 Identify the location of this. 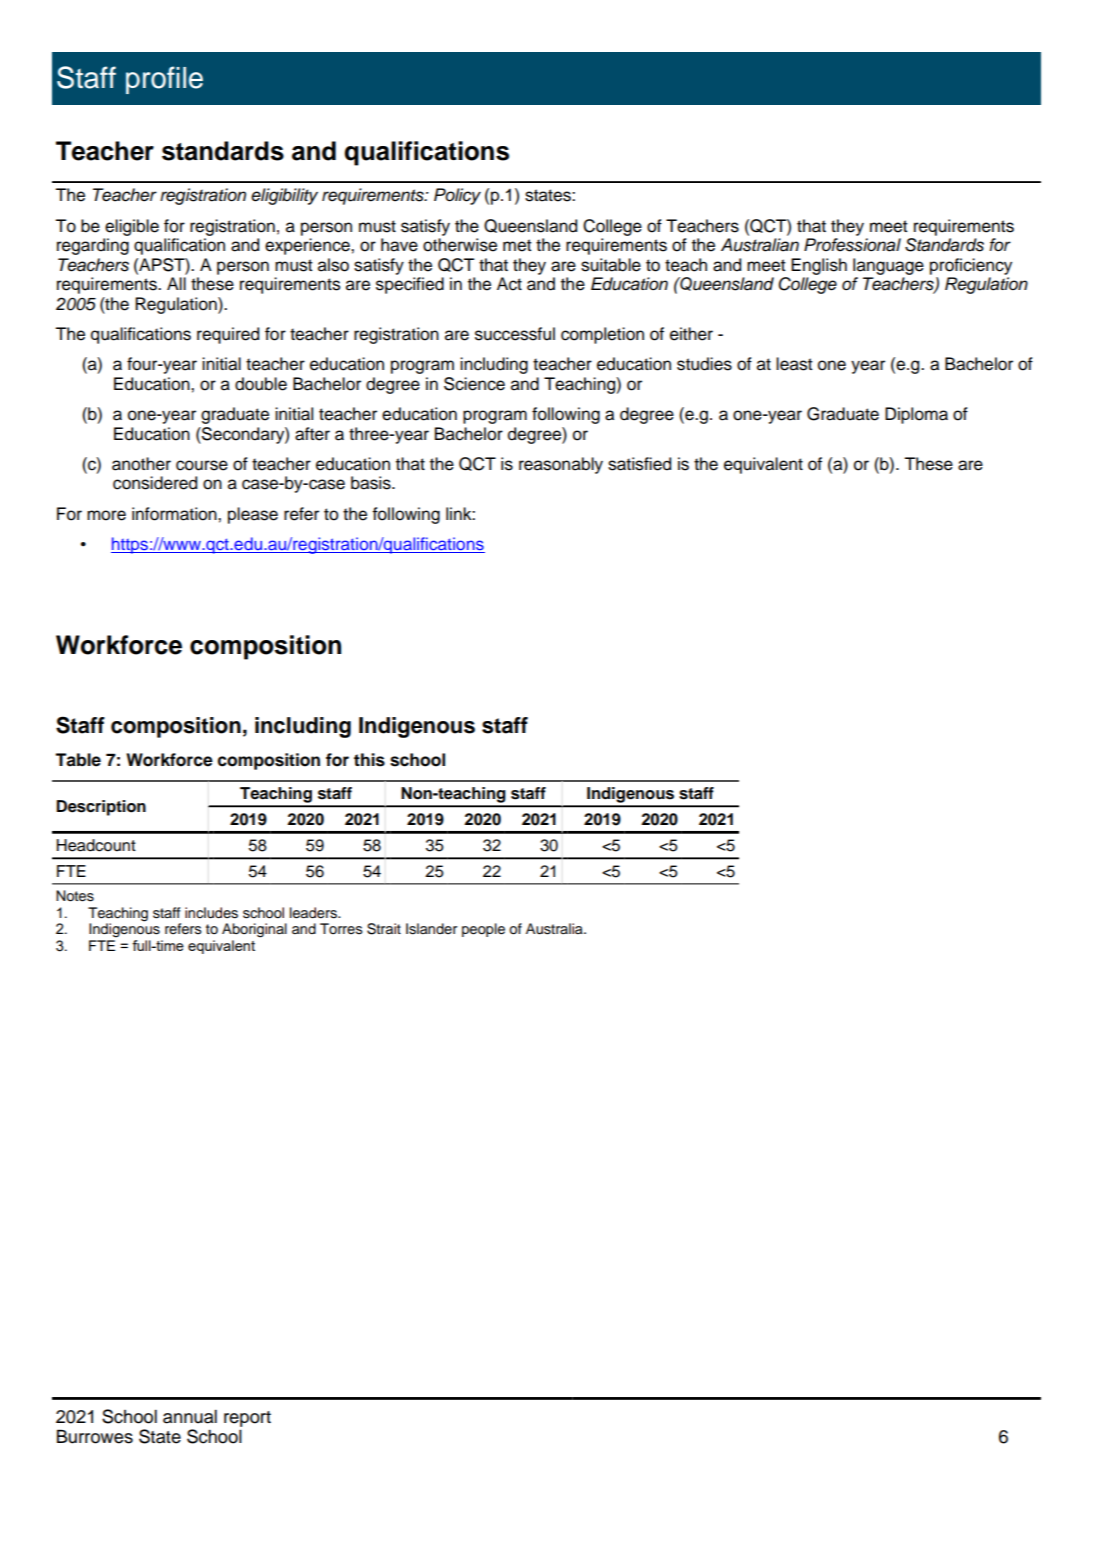
(369, 760).
